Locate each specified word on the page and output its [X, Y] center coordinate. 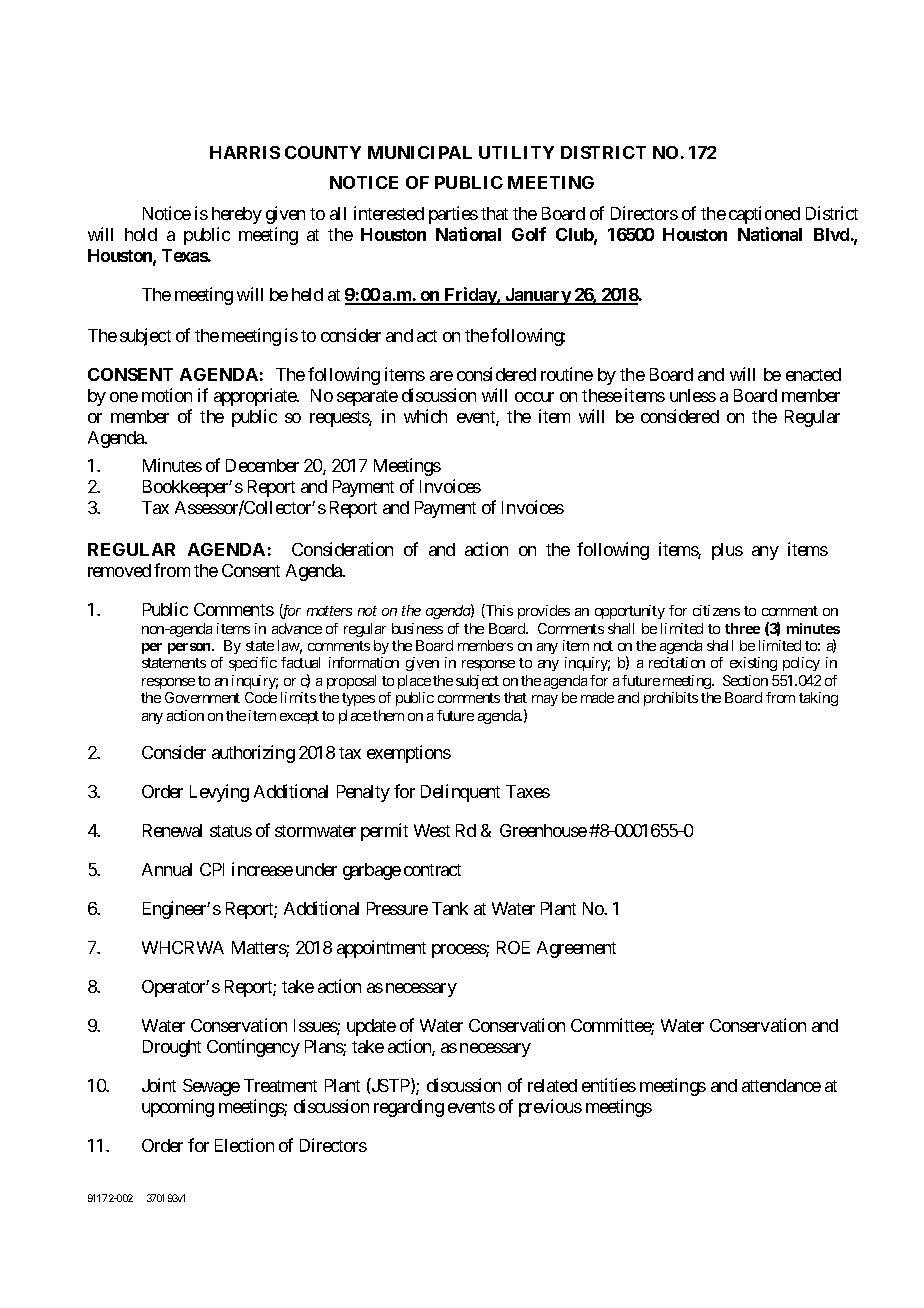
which [425, 416]
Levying [219, 793]
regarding [409, 1108]
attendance [781, 1085]
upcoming [178, 1108]
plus [727, 551]
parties [453, 215]
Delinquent [460, 793]
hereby [237, 215]
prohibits [671, 699]
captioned [764, 215]
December [262, 465]
